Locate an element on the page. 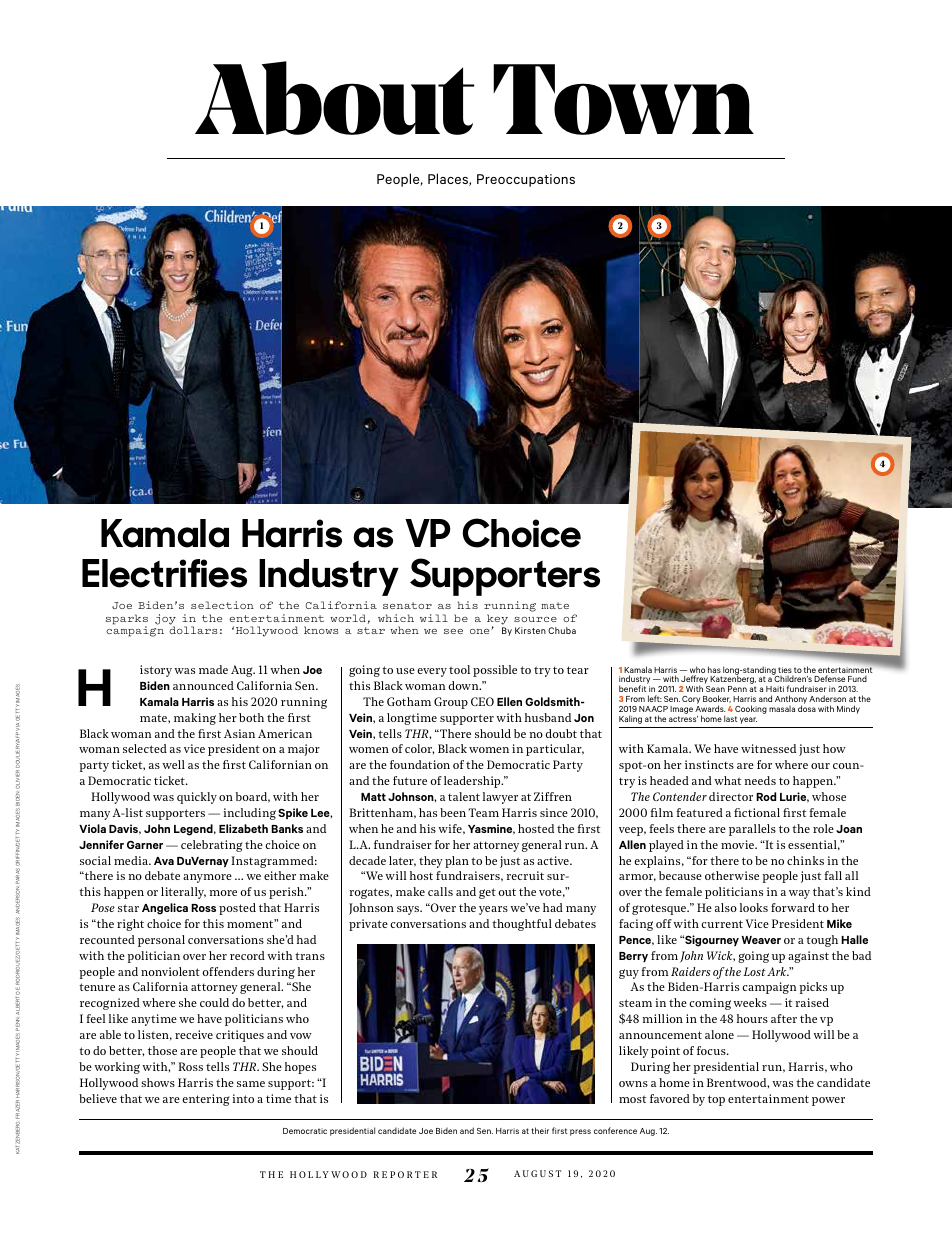 The image size is (952, 1238). About is located at coordinates (335, 98).
